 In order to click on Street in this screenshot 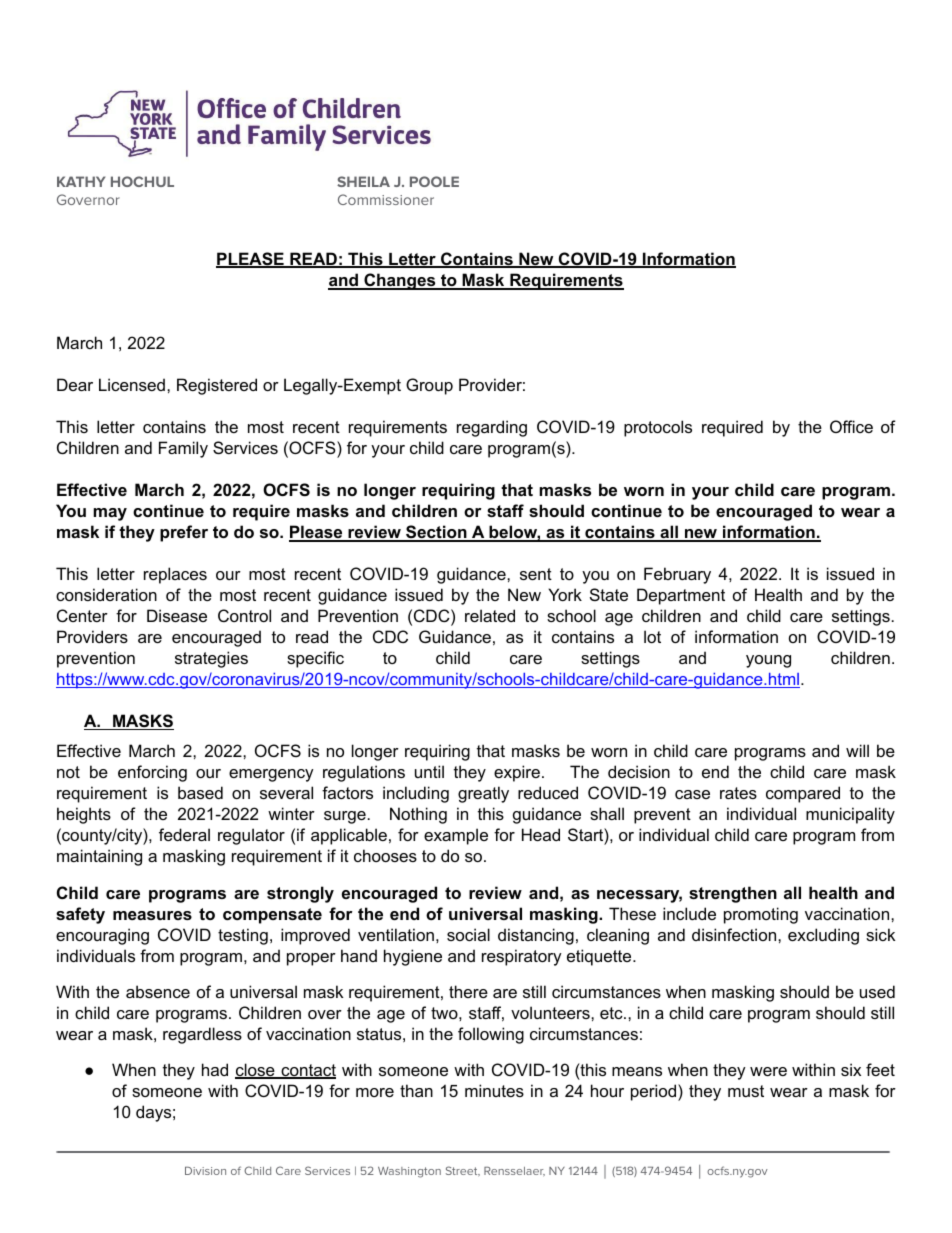, I will do `click(463, 1171)`.
